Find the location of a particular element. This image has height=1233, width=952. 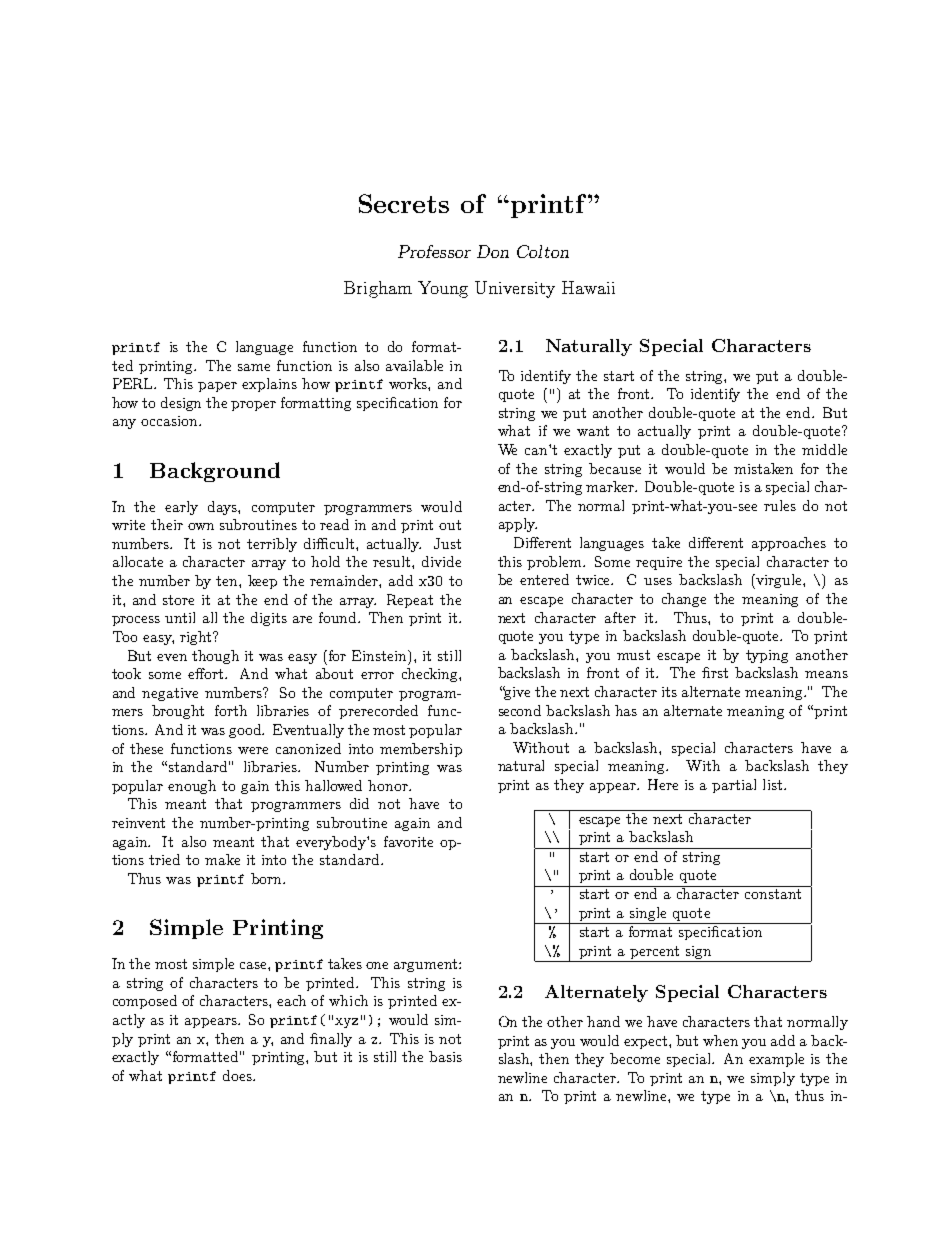

Hawaii is located at coordinates (588, 287).
